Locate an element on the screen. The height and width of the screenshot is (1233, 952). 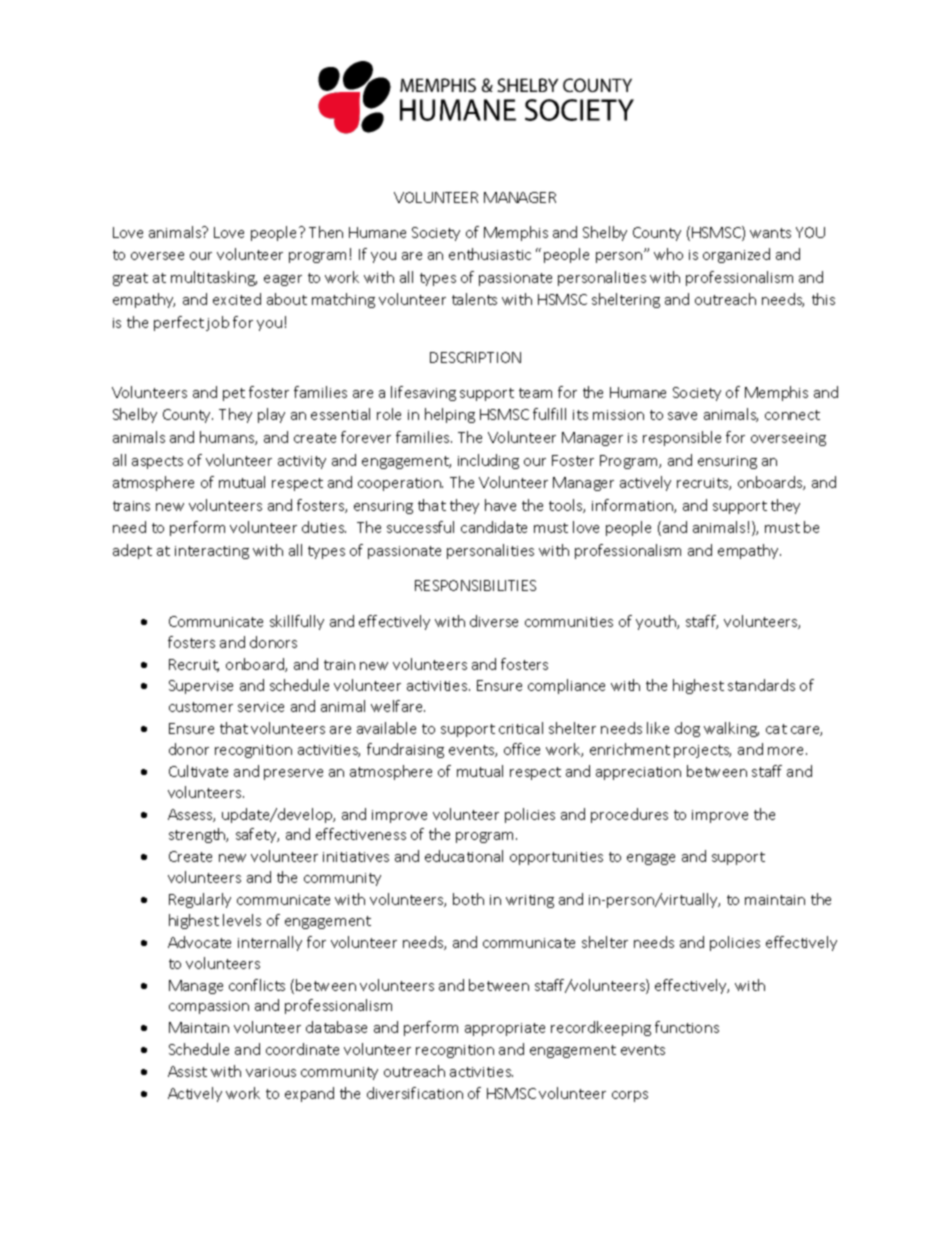
multitasking is located at coordinates (214, 278).
